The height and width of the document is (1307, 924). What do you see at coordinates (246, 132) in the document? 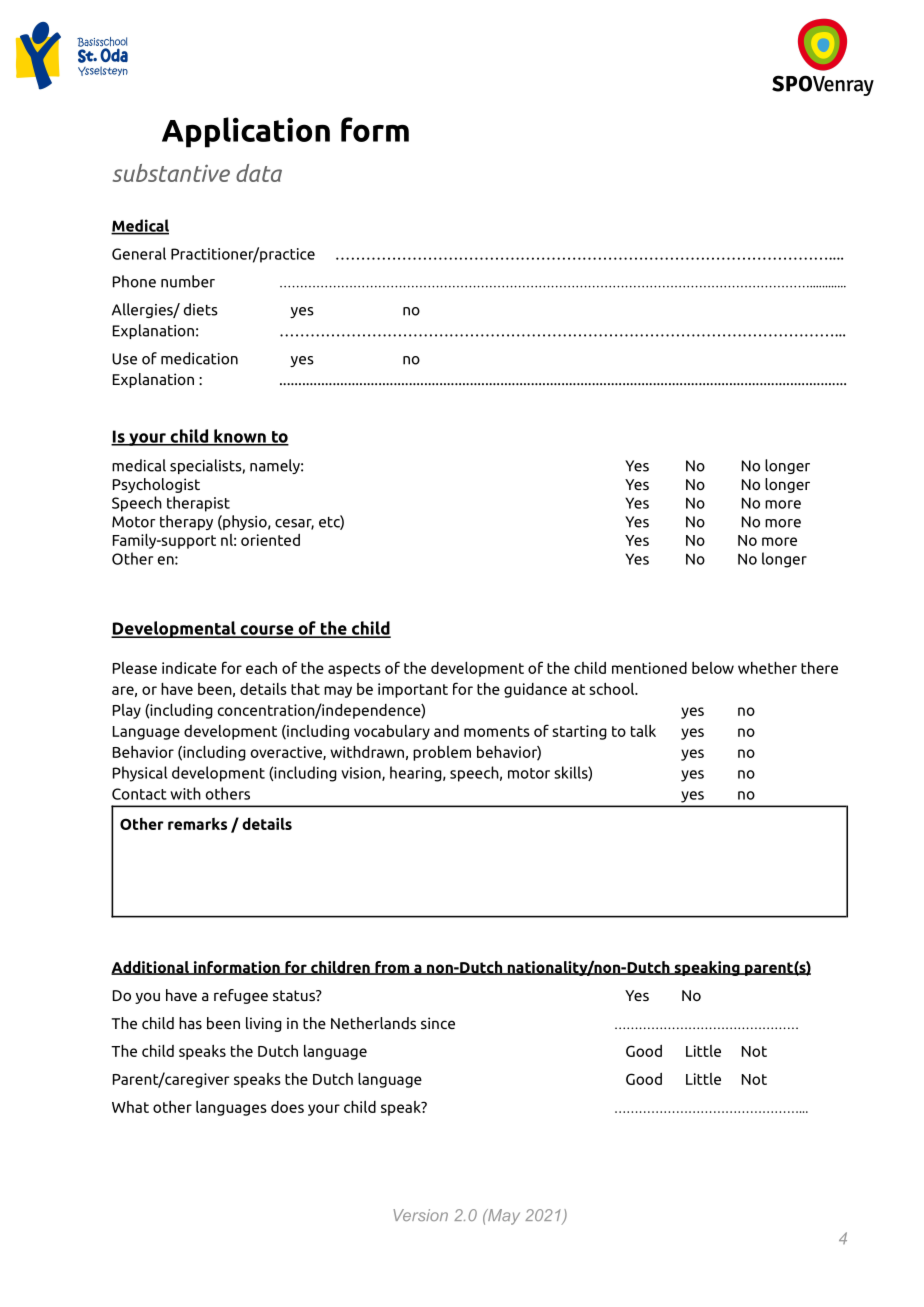
I see `Application` at bounding box center [246, 132].
